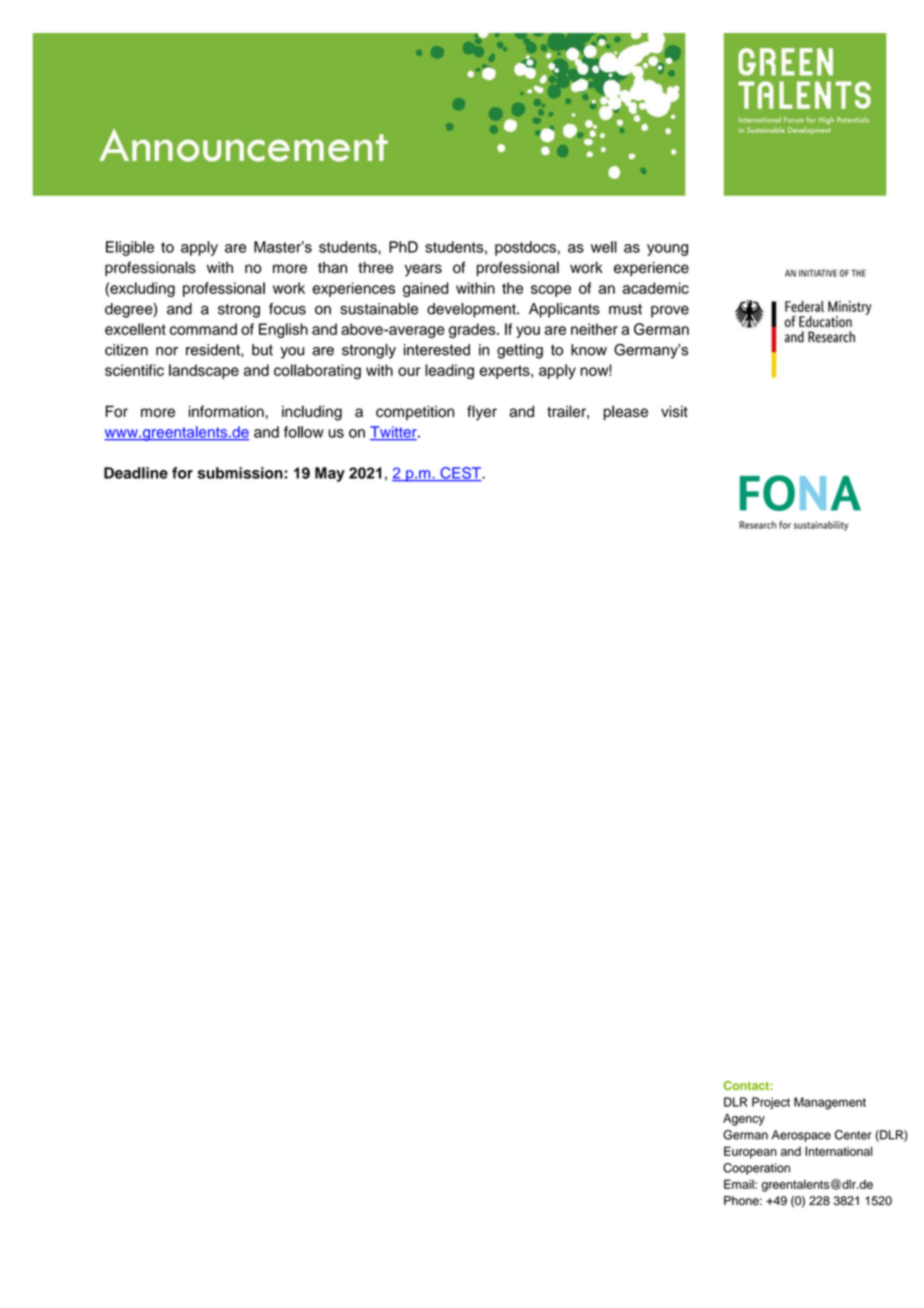  What do you see at coordinates (830, 1103) in the screenshot?
I see `Management` at bounding box center [830, 1103].
